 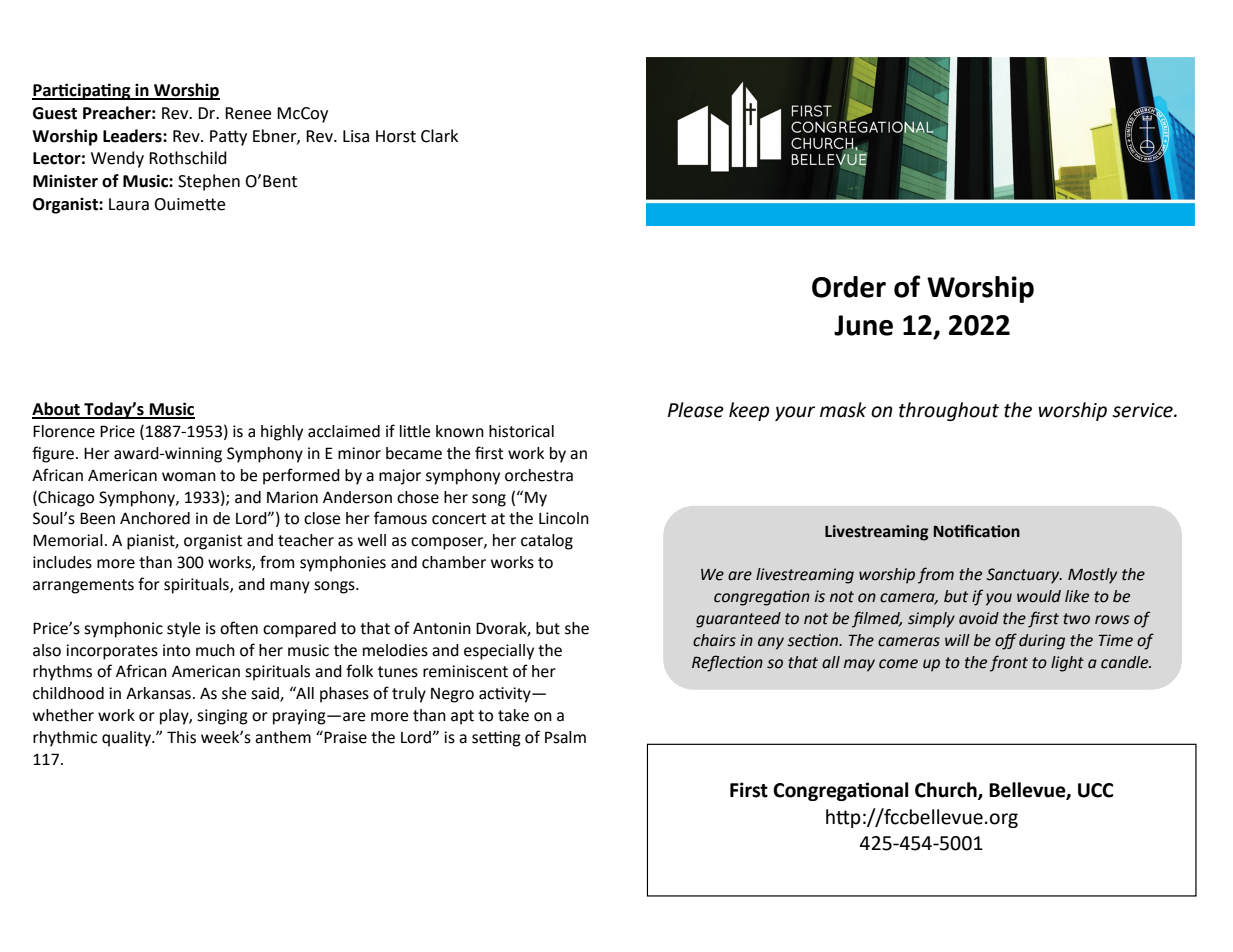 I want to click on guaranteed, so click(x=738, y=620).
